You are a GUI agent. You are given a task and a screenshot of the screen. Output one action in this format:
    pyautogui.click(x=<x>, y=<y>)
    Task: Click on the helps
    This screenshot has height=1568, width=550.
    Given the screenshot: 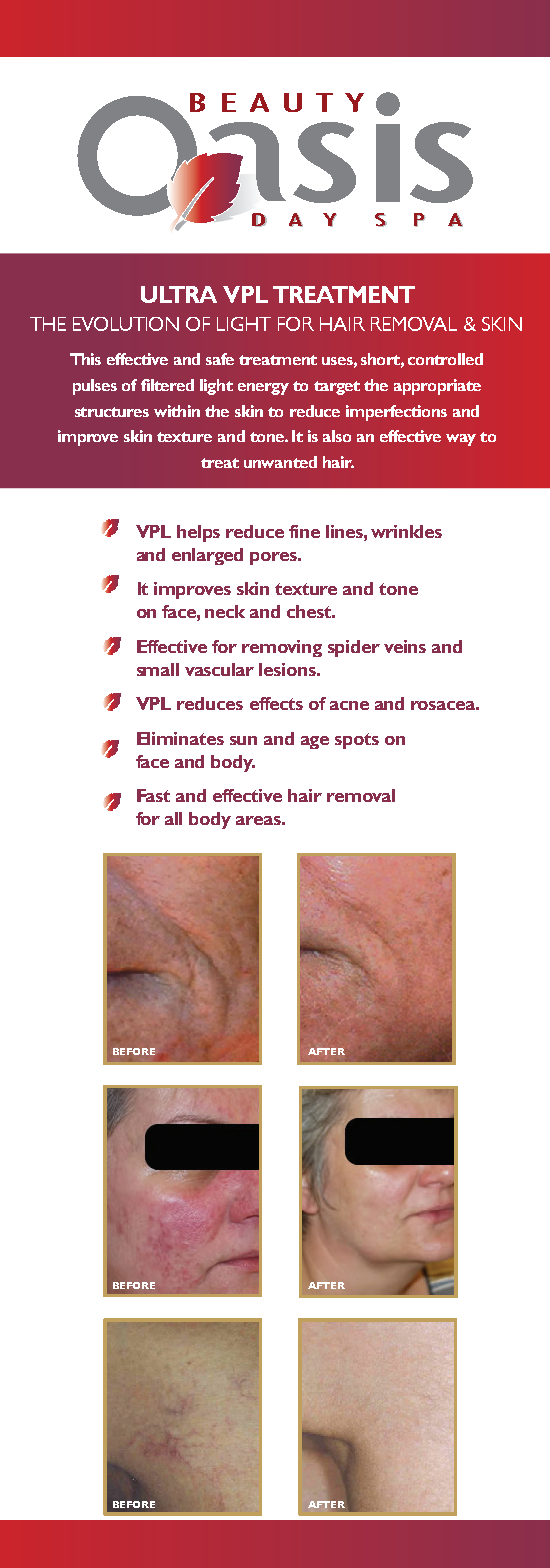 What is the action you would take?
    pyautogui.click(x=198, y=533)
